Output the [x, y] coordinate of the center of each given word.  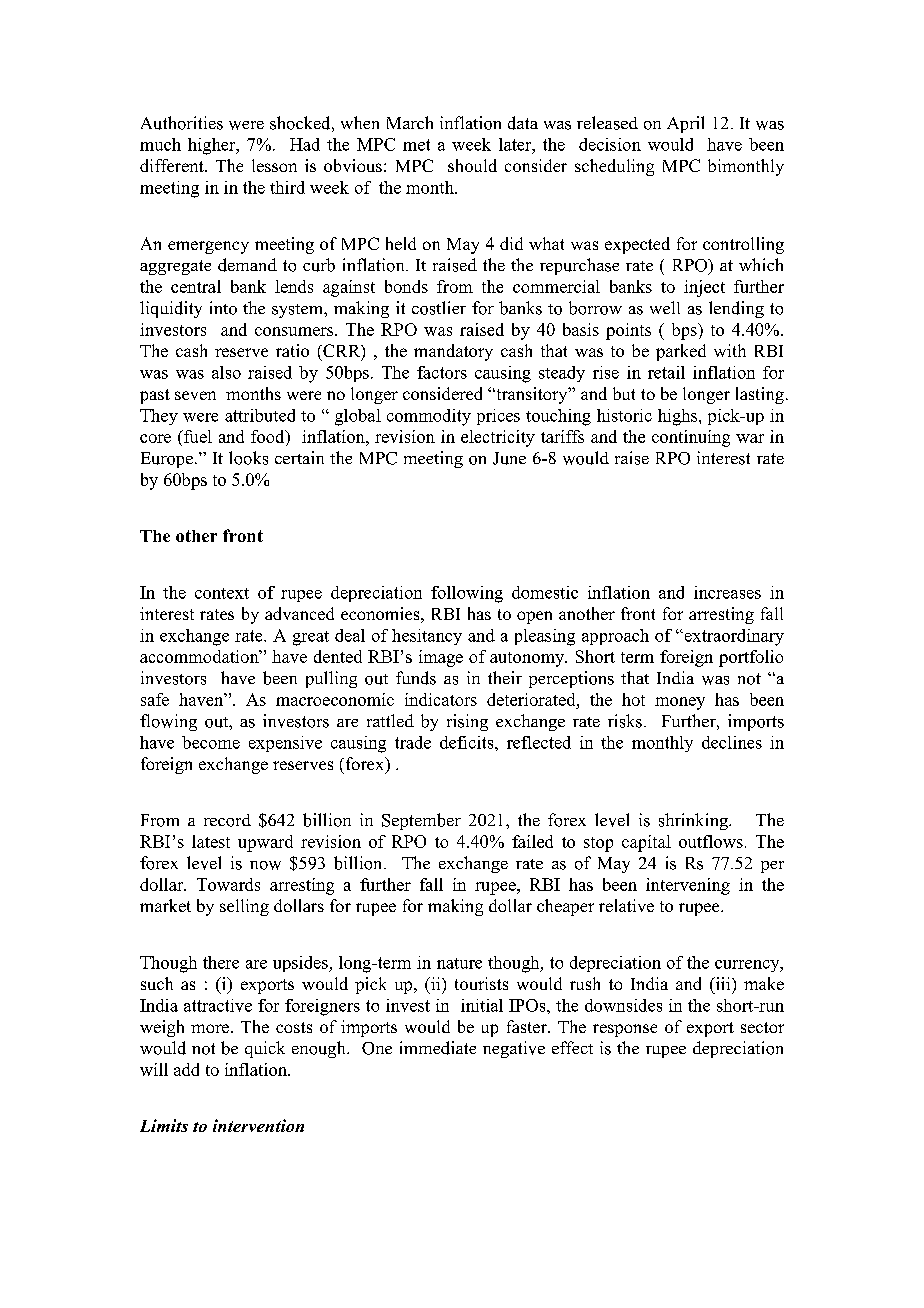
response [625, 1030]
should [472, 165]
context [222, 593]
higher [213, 146]
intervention [258, 1125]
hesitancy [427, 637]
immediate [438, 1048]
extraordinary [733, 637]
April [685, 124]
